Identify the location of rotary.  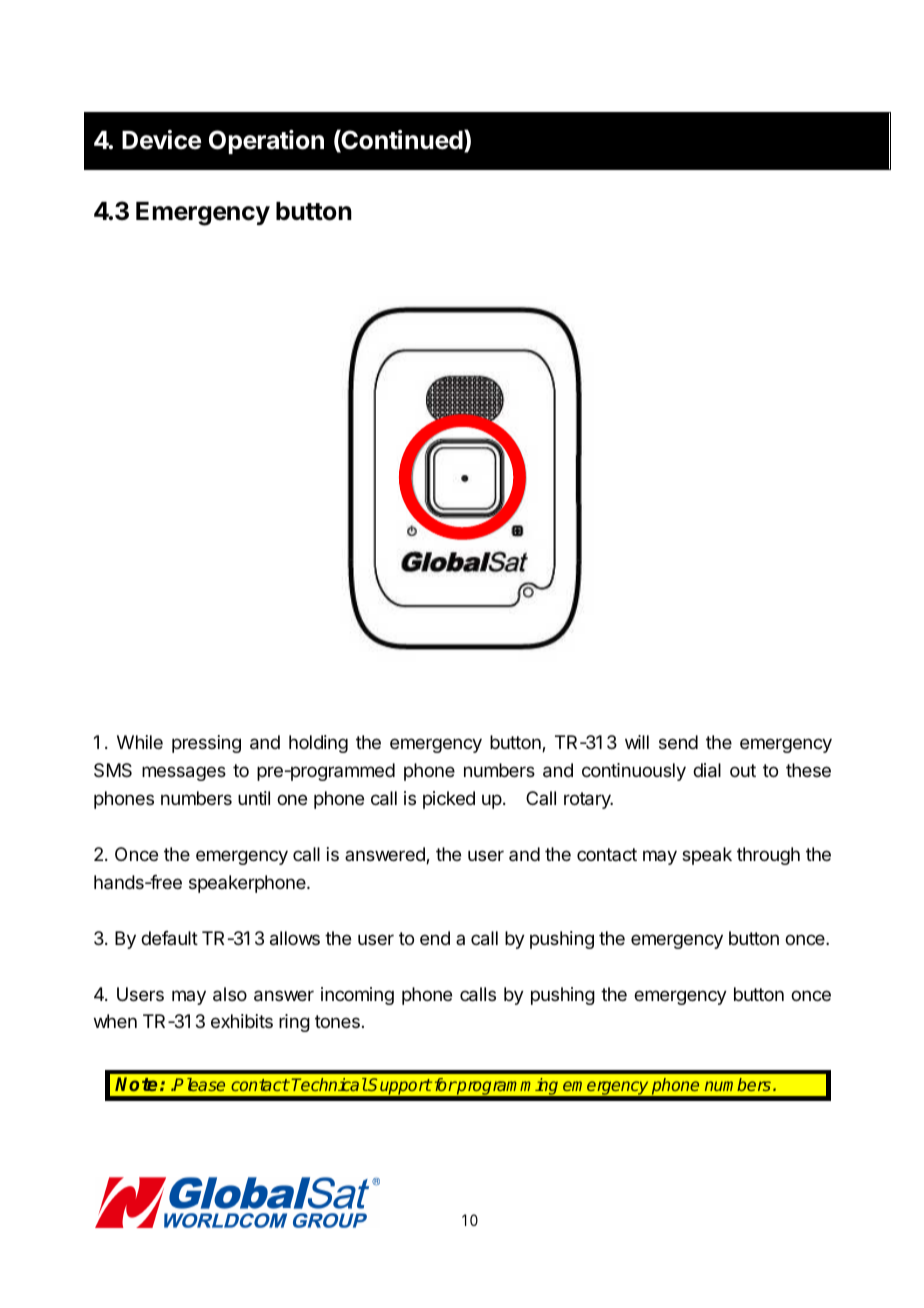
(588, 800).
